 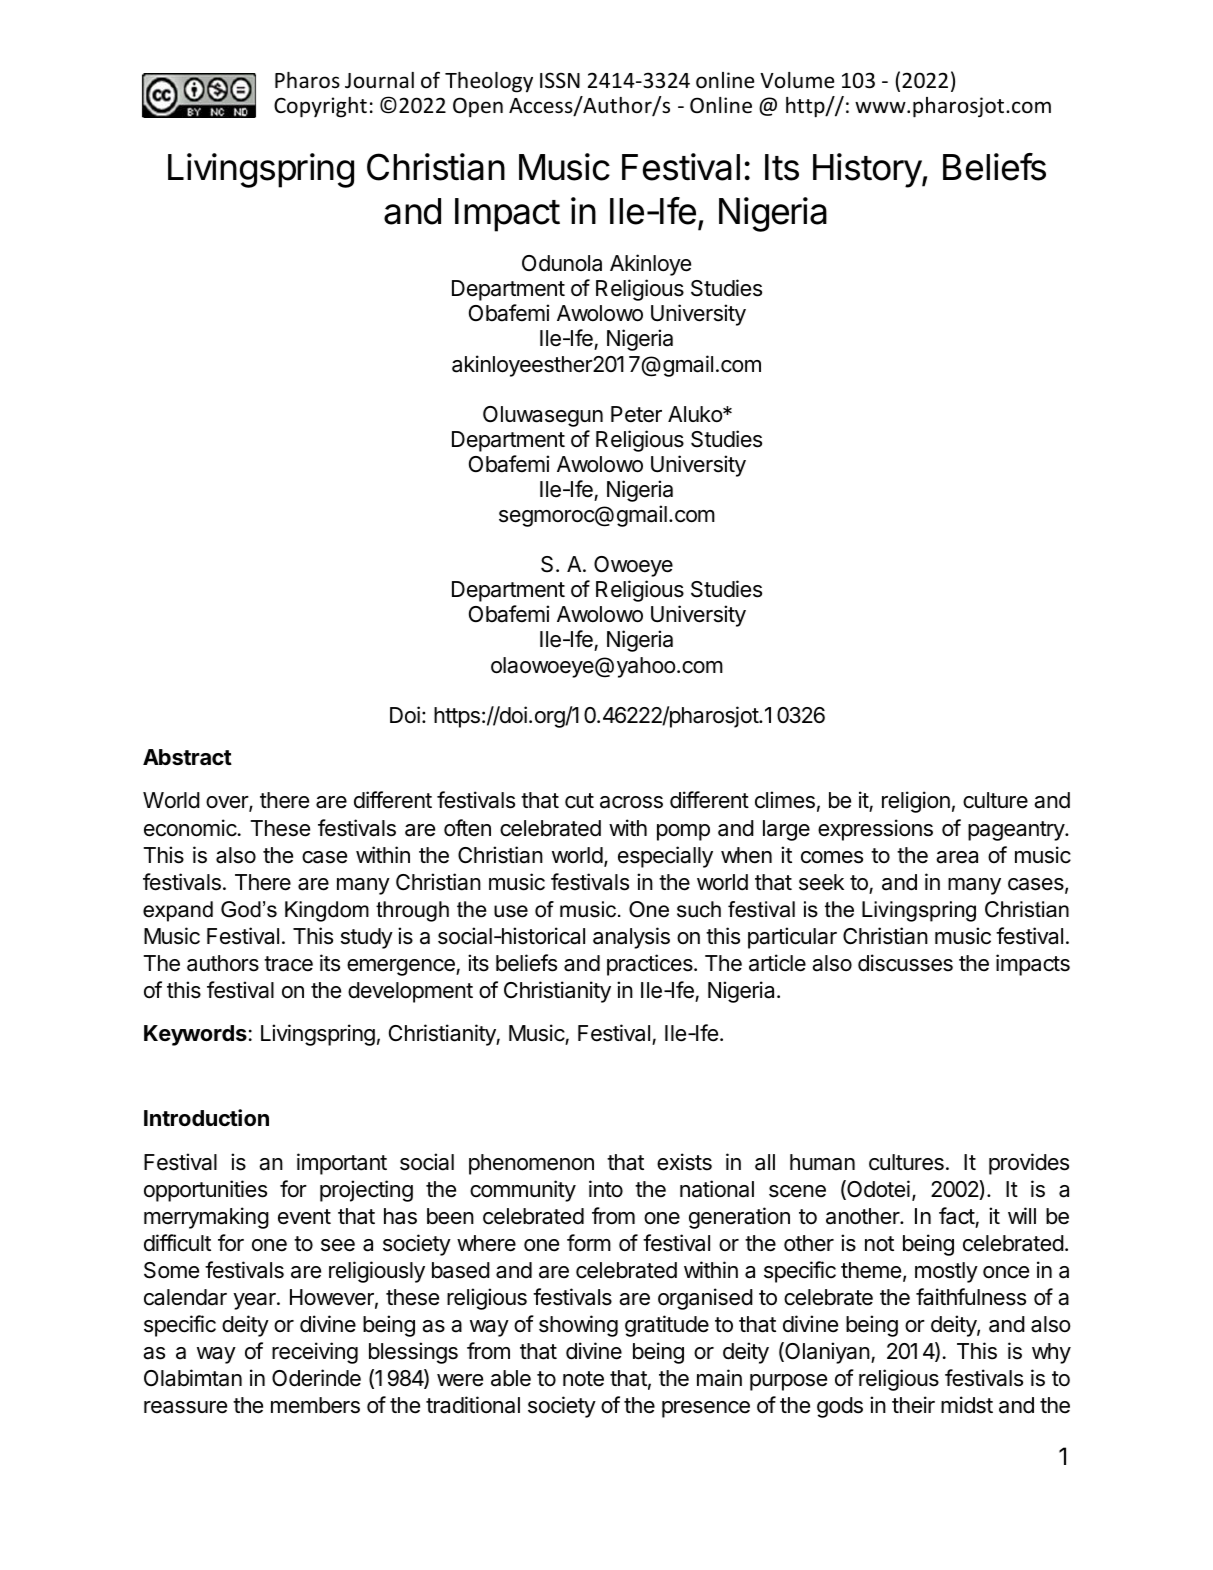 I want to click on Abstract, so click(x=187, y=757).
